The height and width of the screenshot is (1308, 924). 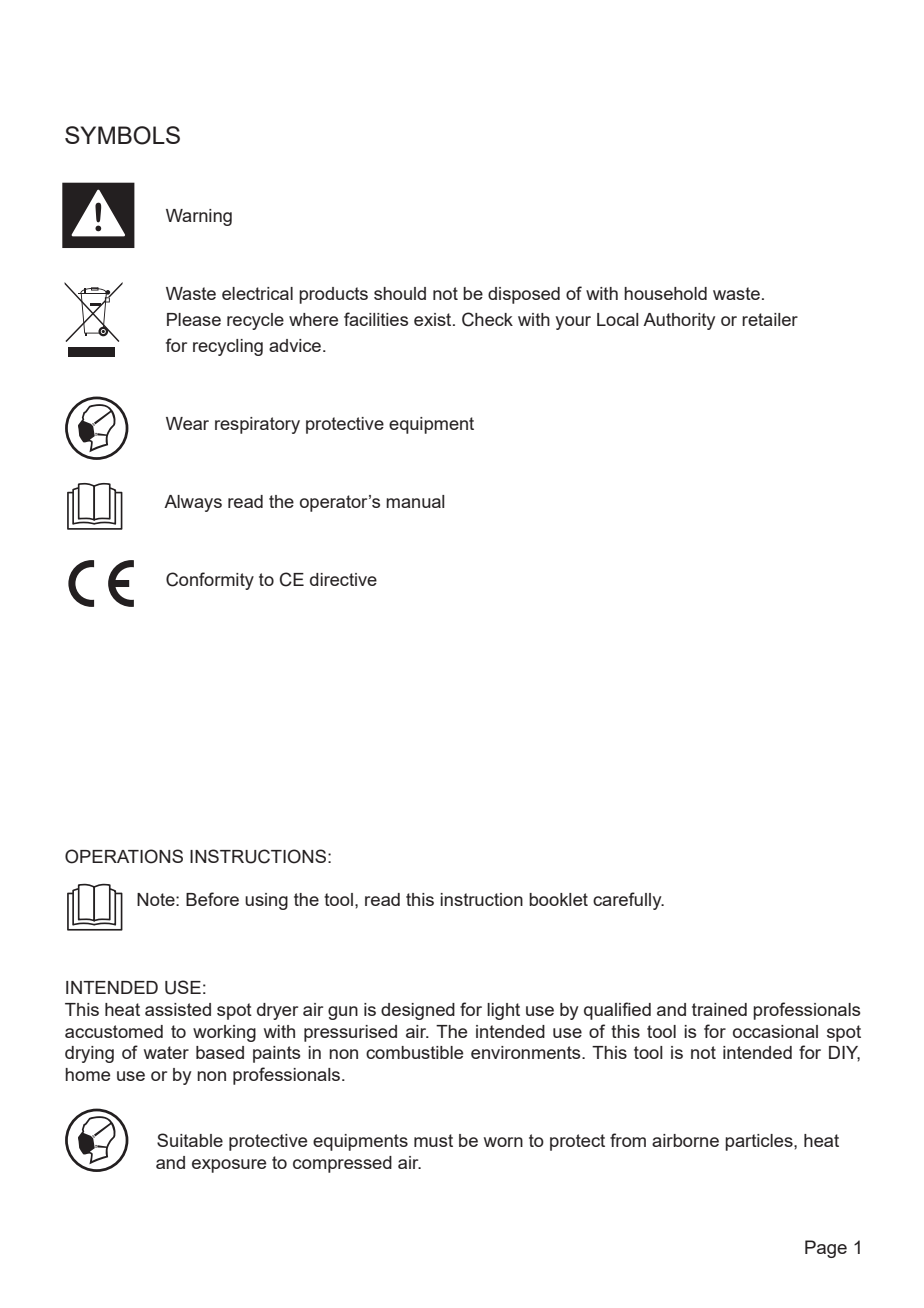 I want to click on carefully, so click(x=628, y=901).
